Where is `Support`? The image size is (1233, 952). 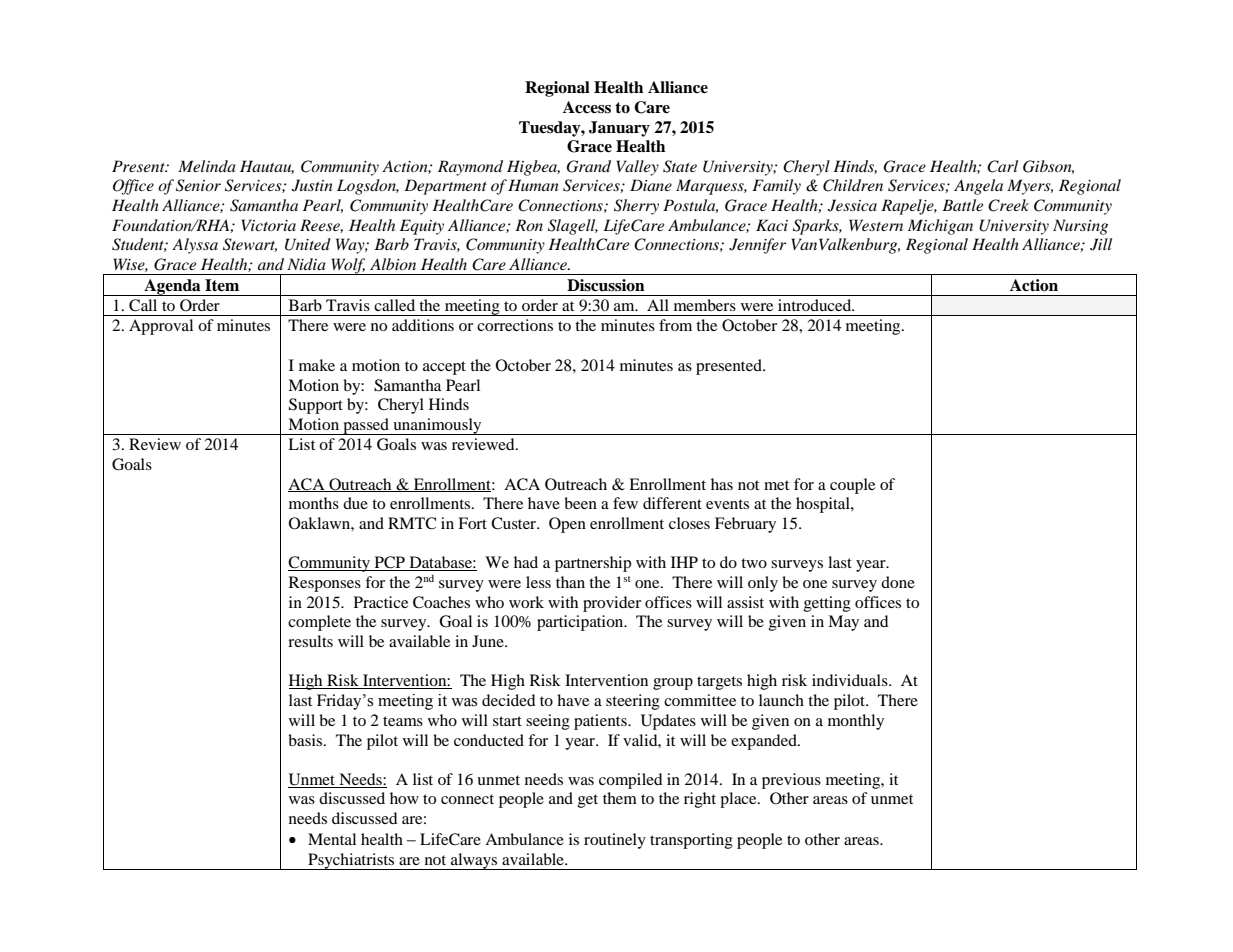 Support is located at coordinates (316, 406).
